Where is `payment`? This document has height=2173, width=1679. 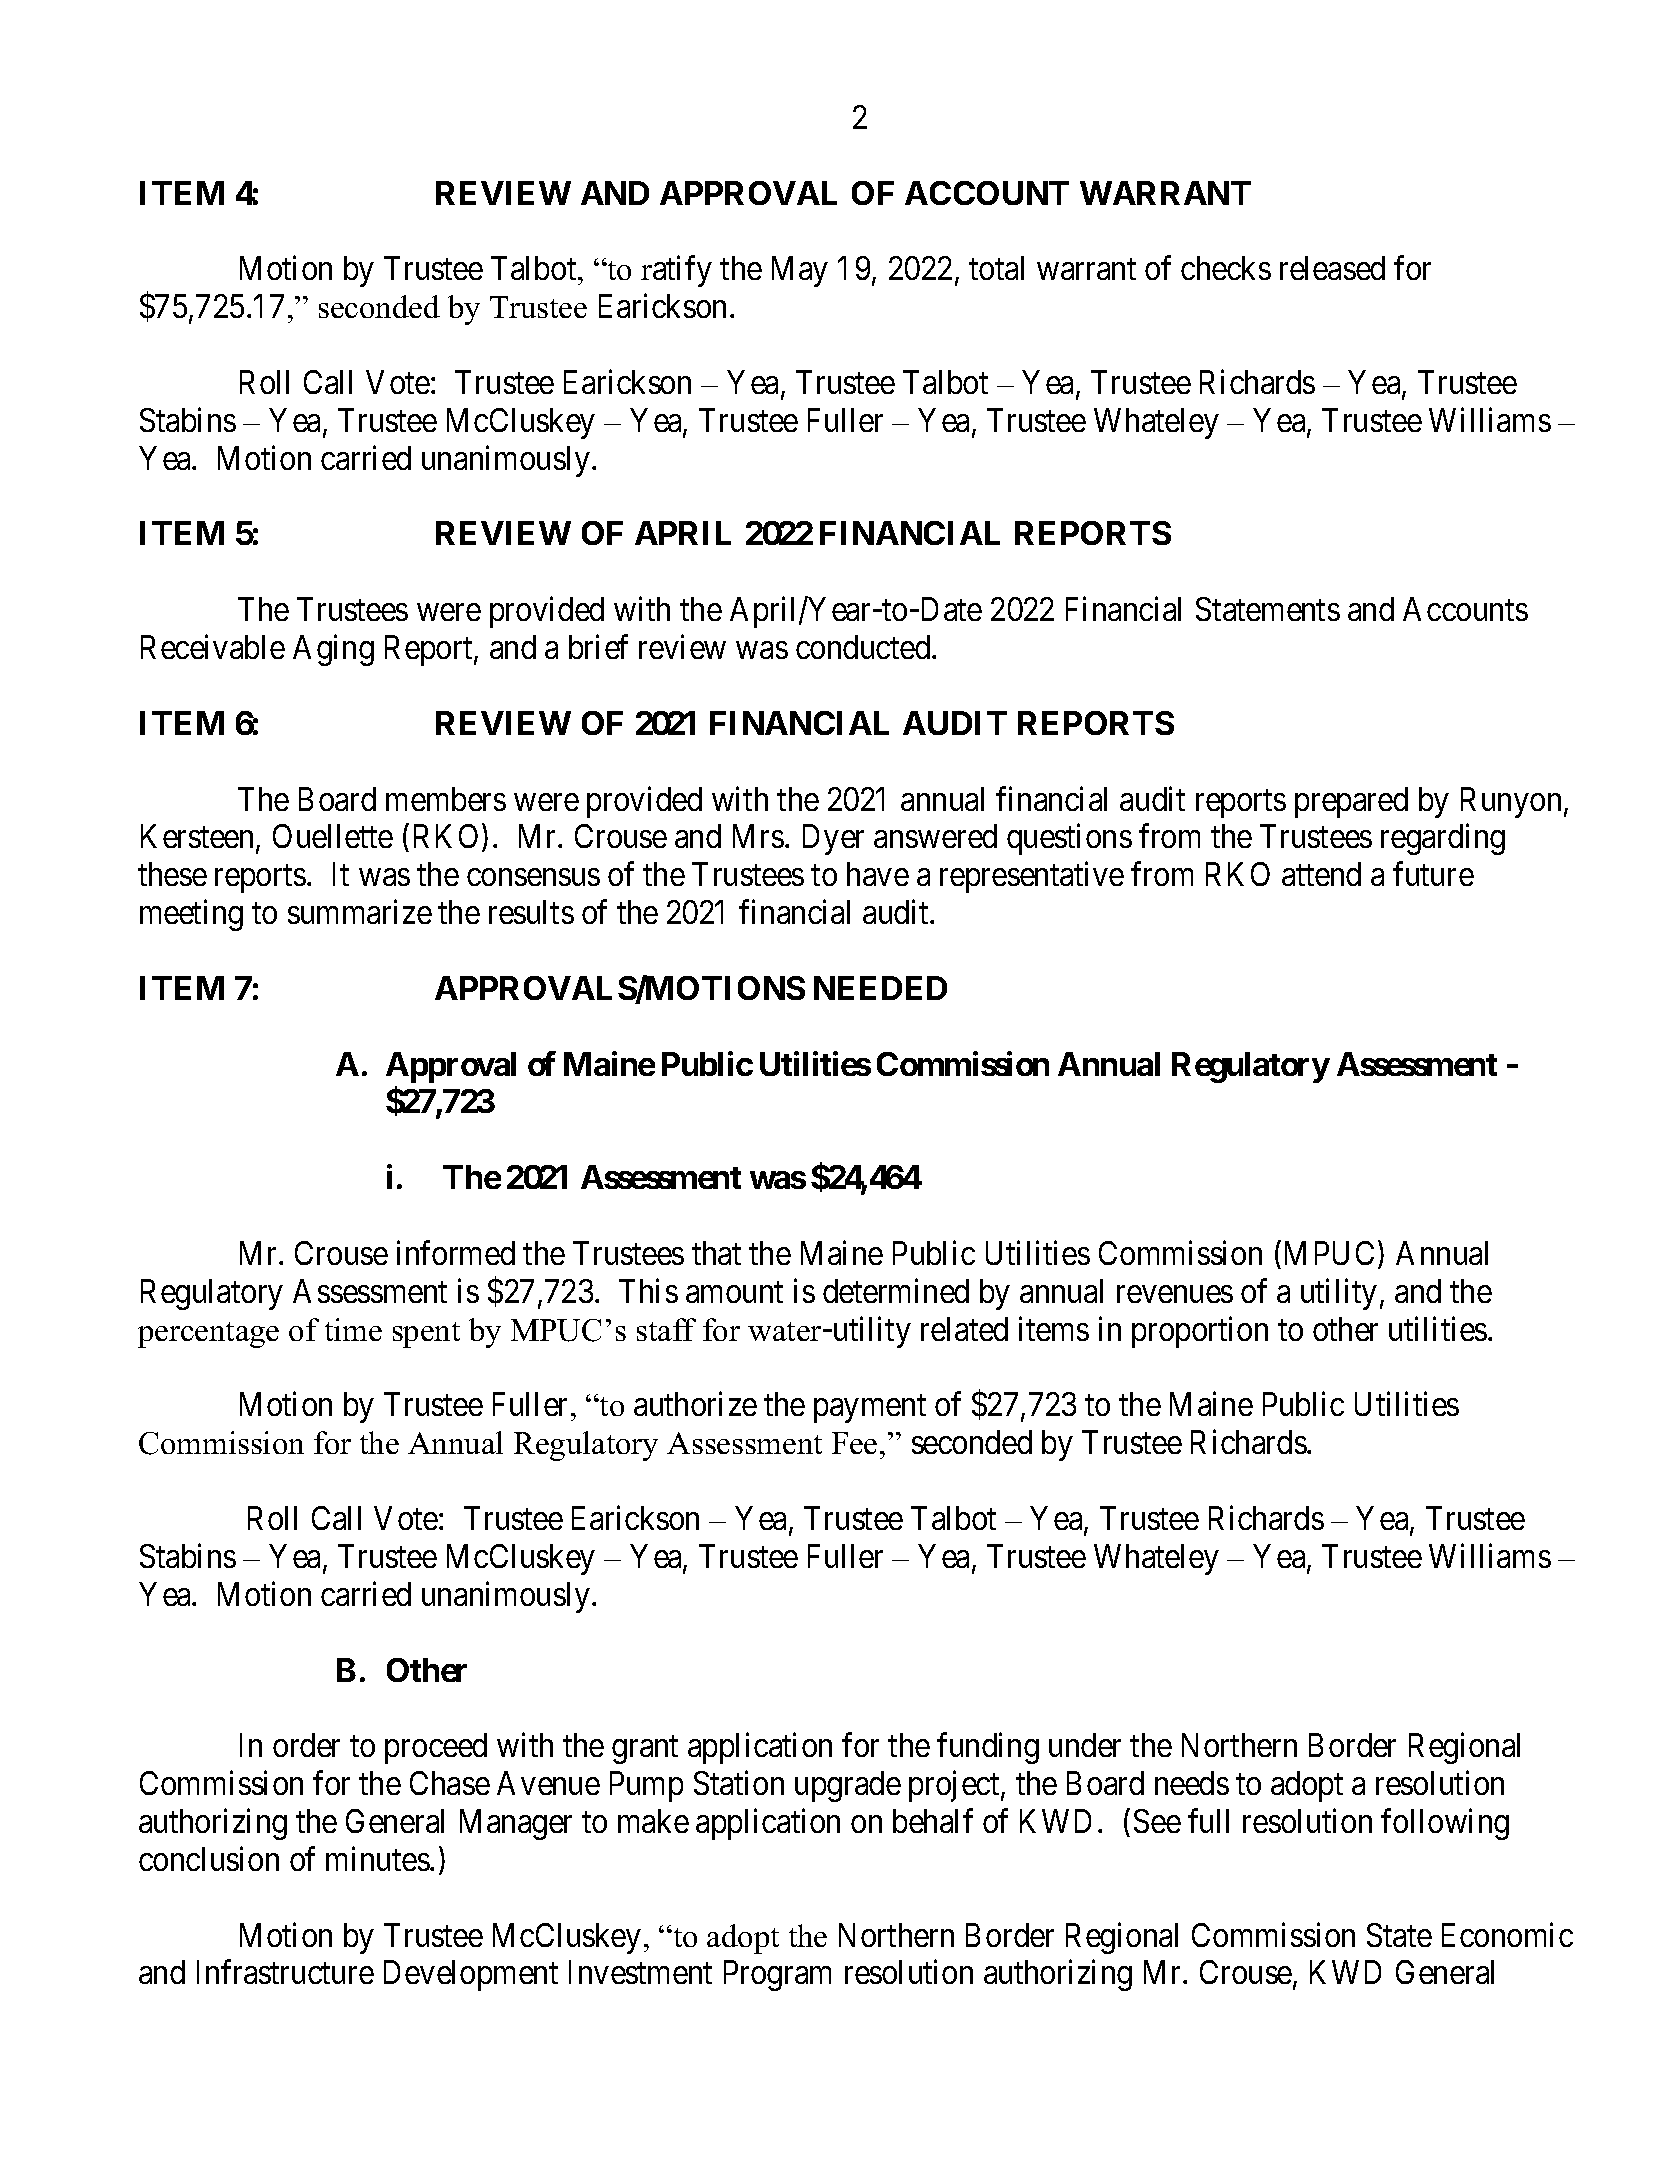 payment is located at coordinates (870, 1409).
